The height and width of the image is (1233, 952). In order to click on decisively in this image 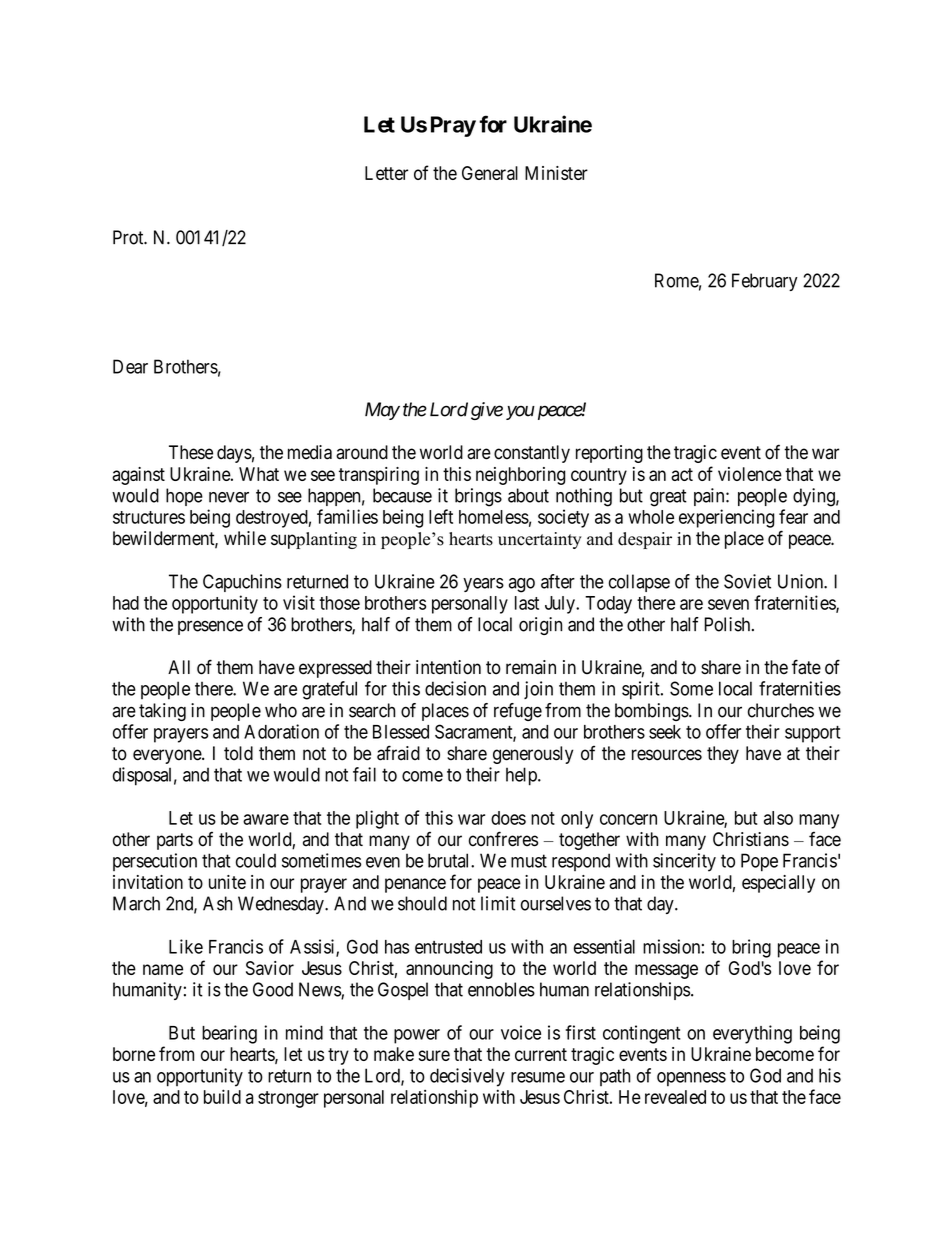, I will do `click(467, 1077)`.
